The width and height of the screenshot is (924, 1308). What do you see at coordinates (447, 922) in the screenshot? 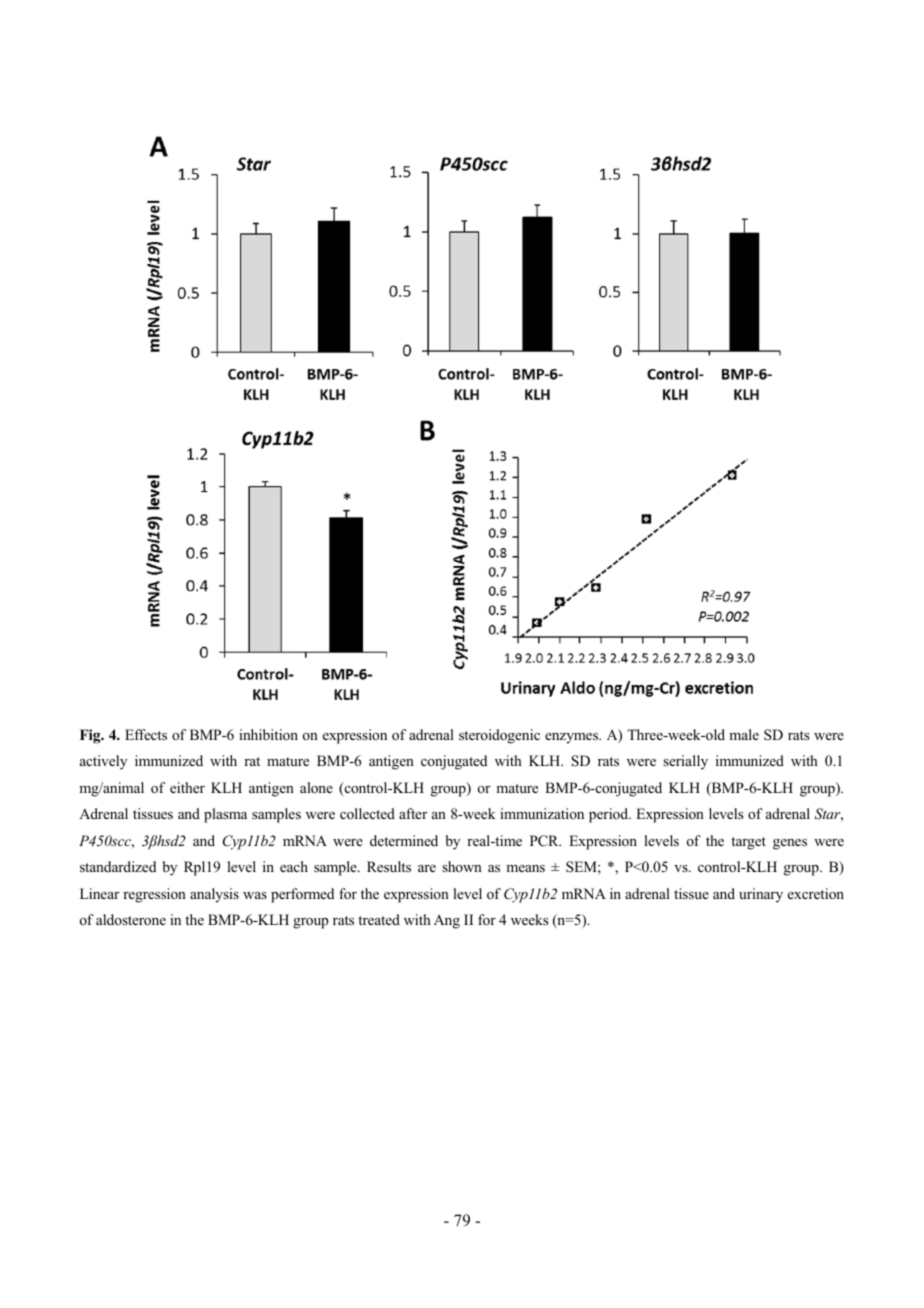
I see `Ang` at bounding box center [447, 922].
